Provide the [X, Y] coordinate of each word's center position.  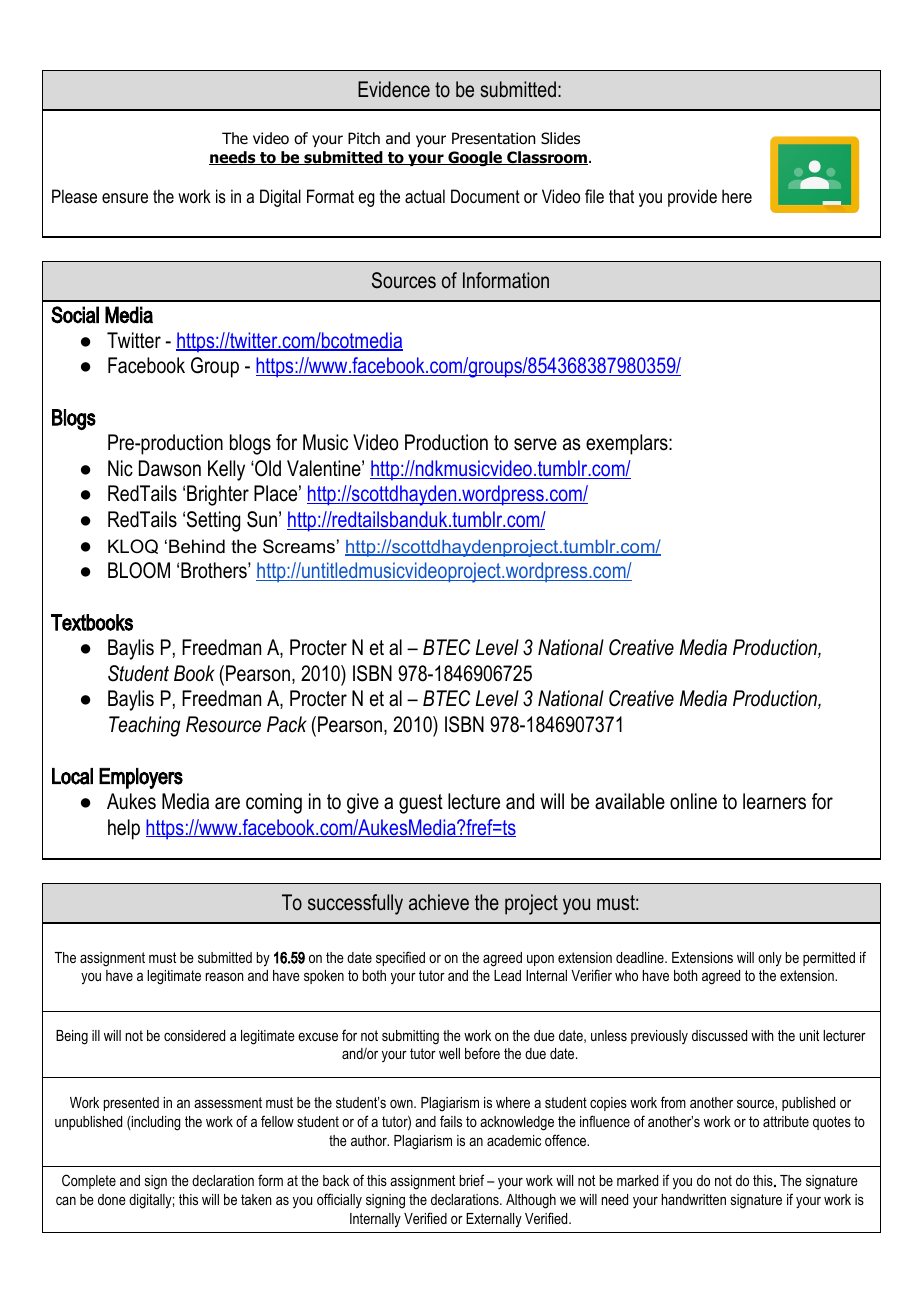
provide [692, 198]
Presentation [493, 138]
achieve [439, 902]
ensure [125, 198]
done [112, 1199]
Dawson [170, 468]
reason [224, 976]
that [621, 196]
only [770, 959]
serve [535, 444]
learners [774, 801]
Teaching [144, 726]
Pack [287, 724]
